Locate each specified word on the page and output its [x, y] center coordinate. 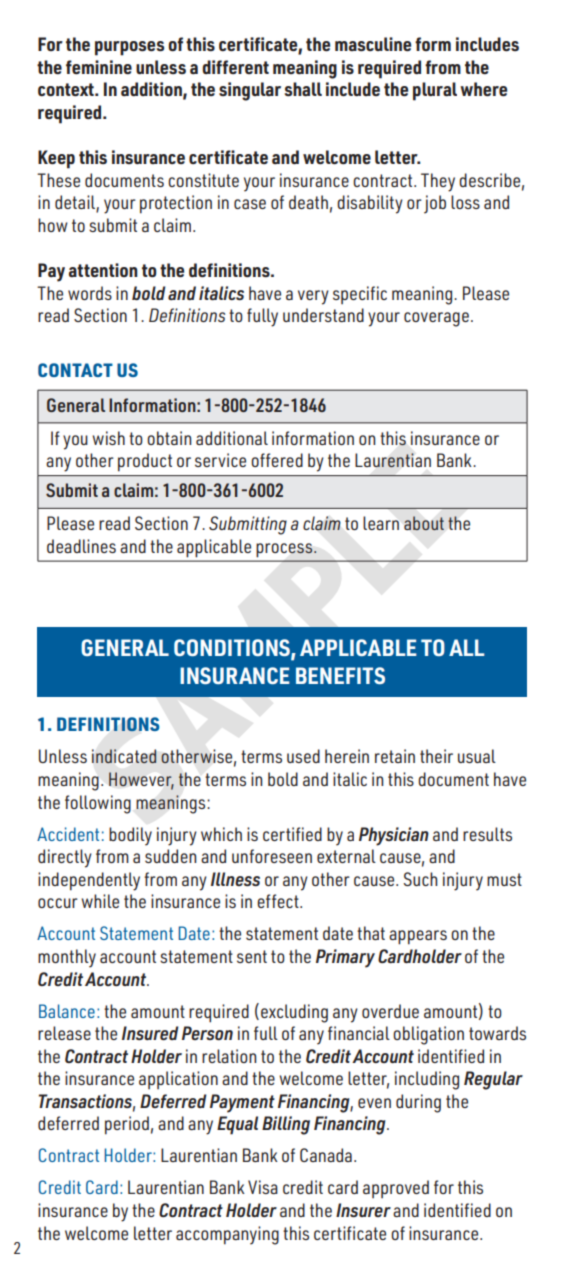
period [127, 1125]
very [313, 297]
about [424, 523]
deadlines [81, 546]
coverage [436, 319]
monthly [67, 958]
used [303, 756]
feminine [99, 67]
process [285, 550]
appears [418, 937]
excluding [294, 1013]
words [90, 293]
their [436, 756]
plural [435, 91]
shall [303, 89]
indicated [124, 756]
